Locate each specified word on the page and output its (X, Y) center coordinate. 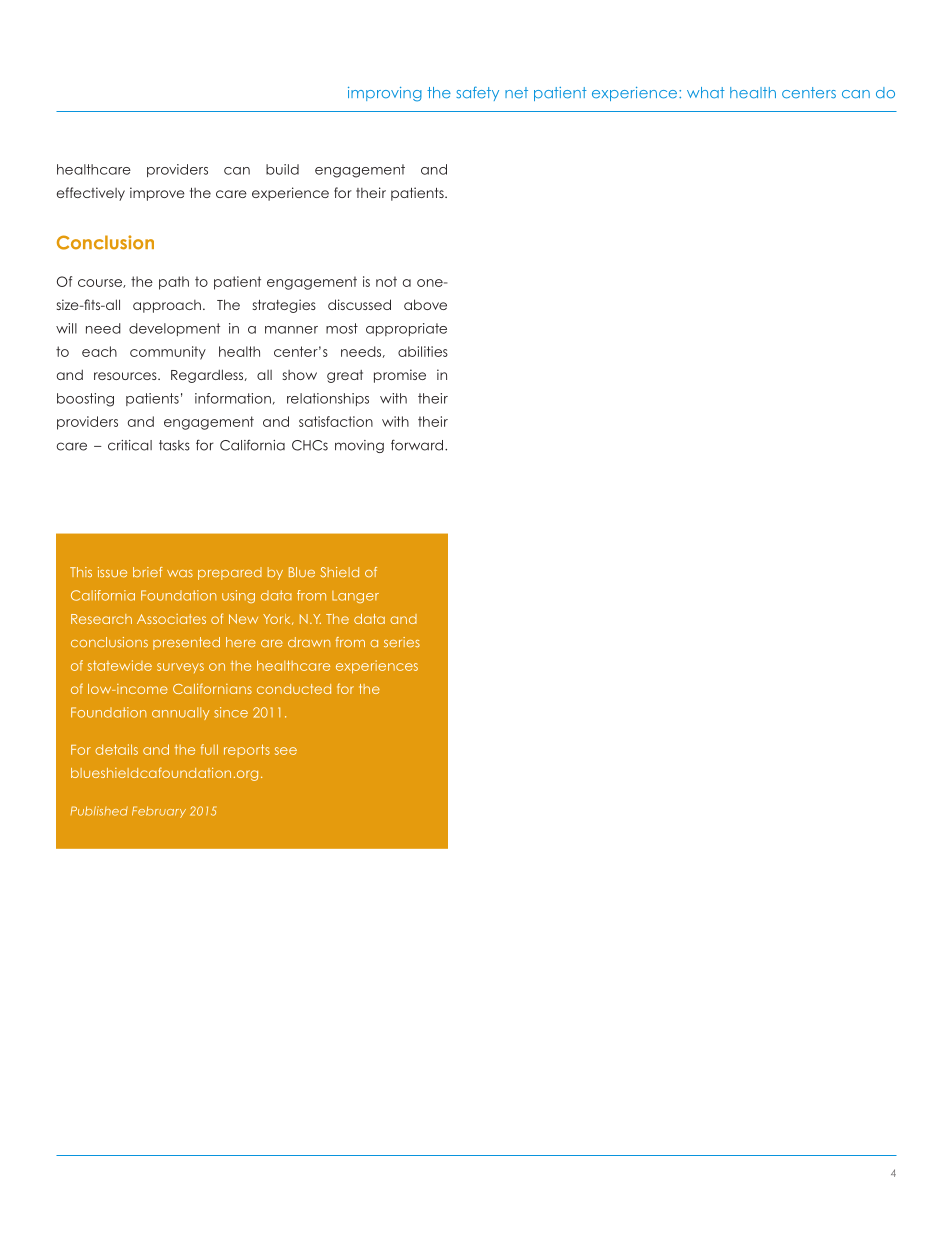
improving (385, 94)
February (159, 812)
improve (157, 194)
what (706, 93)
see (286, 751)
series (402, 642)
